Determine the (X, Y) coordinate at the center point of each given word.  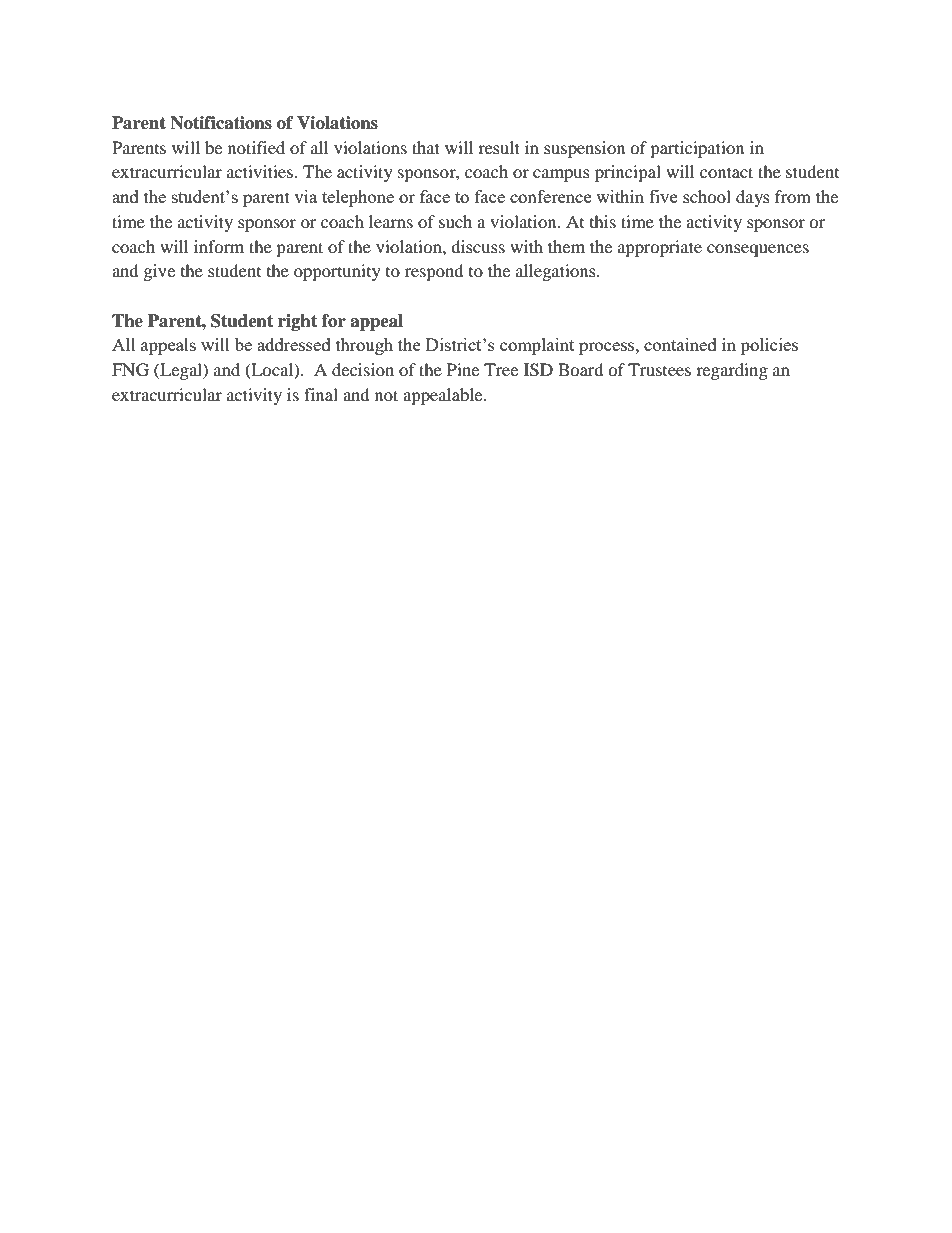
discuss (478, 246)
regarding (732, 371)
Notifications (221, 123)
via (305, 196)
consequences (758, 250)
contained (680, 344)
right (297, 322)
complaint (537, 346)
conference (550, 196)
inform (219, 246)
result (499, 147)
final (321, 394)
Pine (463, 369)
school (707, 196)
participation (697, 149)
